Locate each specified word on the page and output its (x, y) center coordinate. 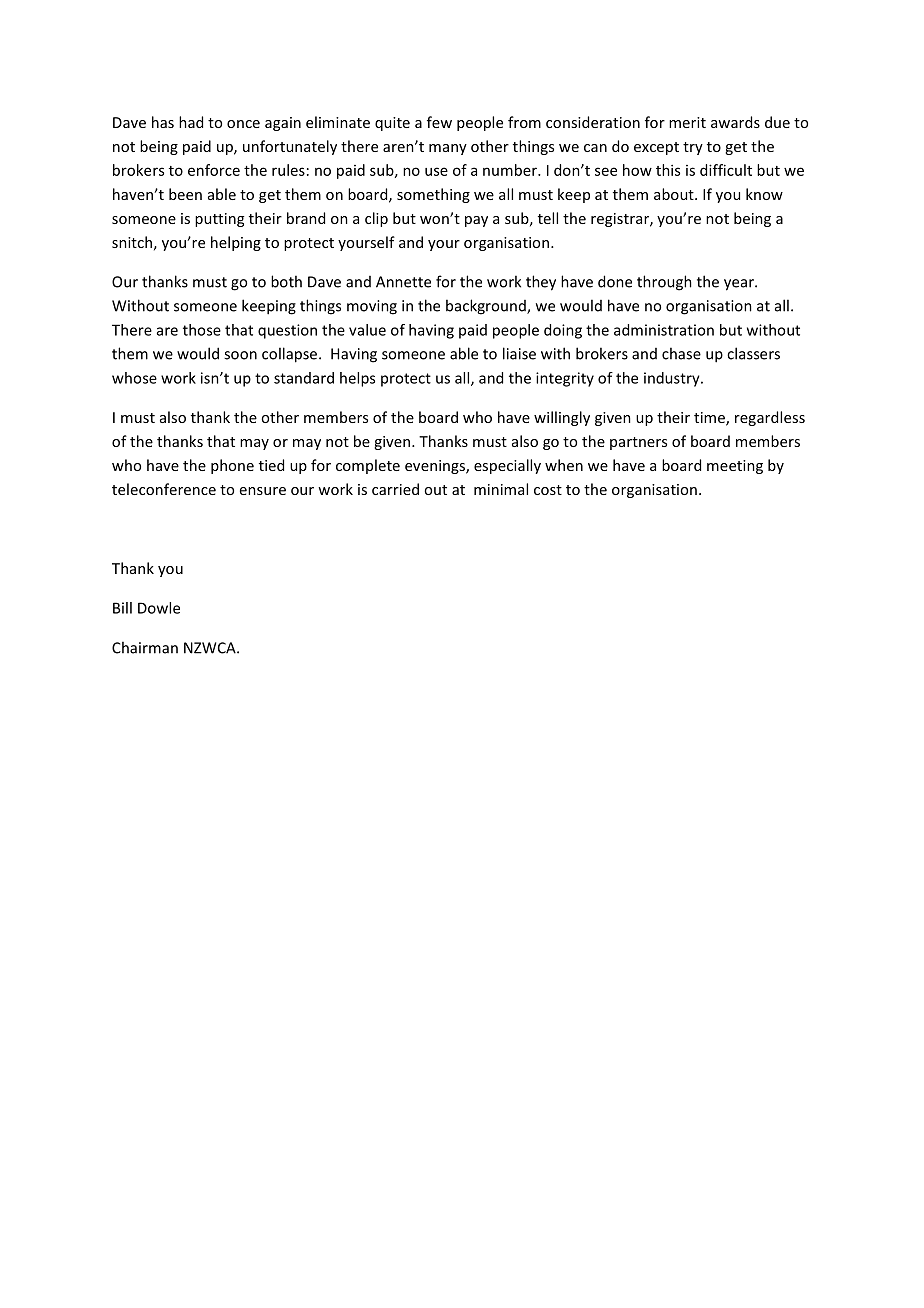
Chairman (145, 647)
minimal (501, 489)
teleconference (164, 489)
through (664, 283)
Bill (122, 608)
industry (673, 379)
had (191, 122)
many (448, 149)
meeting (735, 467)
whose (134, 378)
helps (357, 379)
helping (236, 243)
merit (687, 122)
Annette (403, 282)
